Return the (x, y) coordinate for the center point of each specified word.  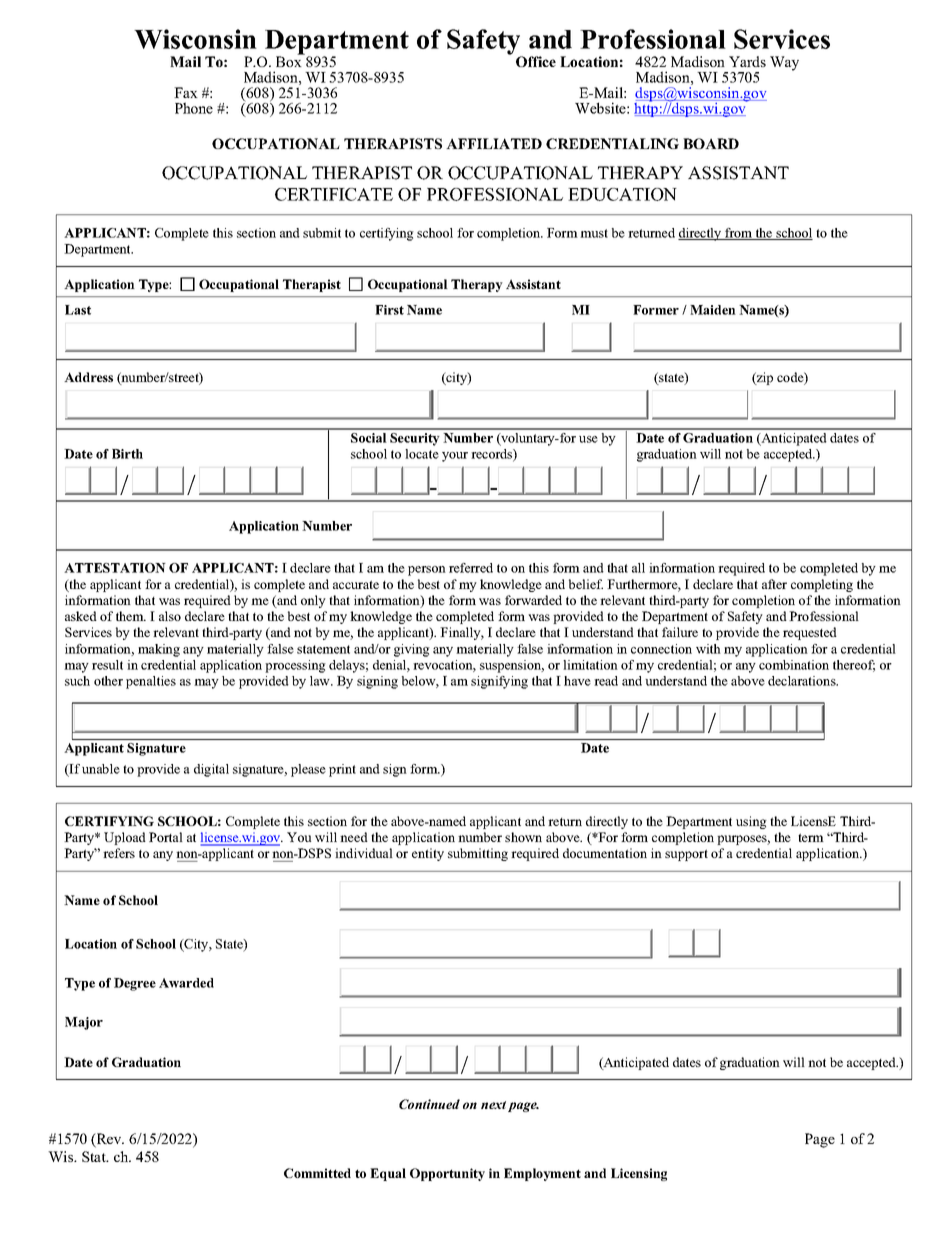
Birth (127, 454)
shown (523, 837)
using (751, 822)
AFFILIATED (494, 143)
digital (211, 770)
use (588, 439)
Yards (747, 61)
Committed (317, 1173)
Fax (186, 92)
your (455, 457)
